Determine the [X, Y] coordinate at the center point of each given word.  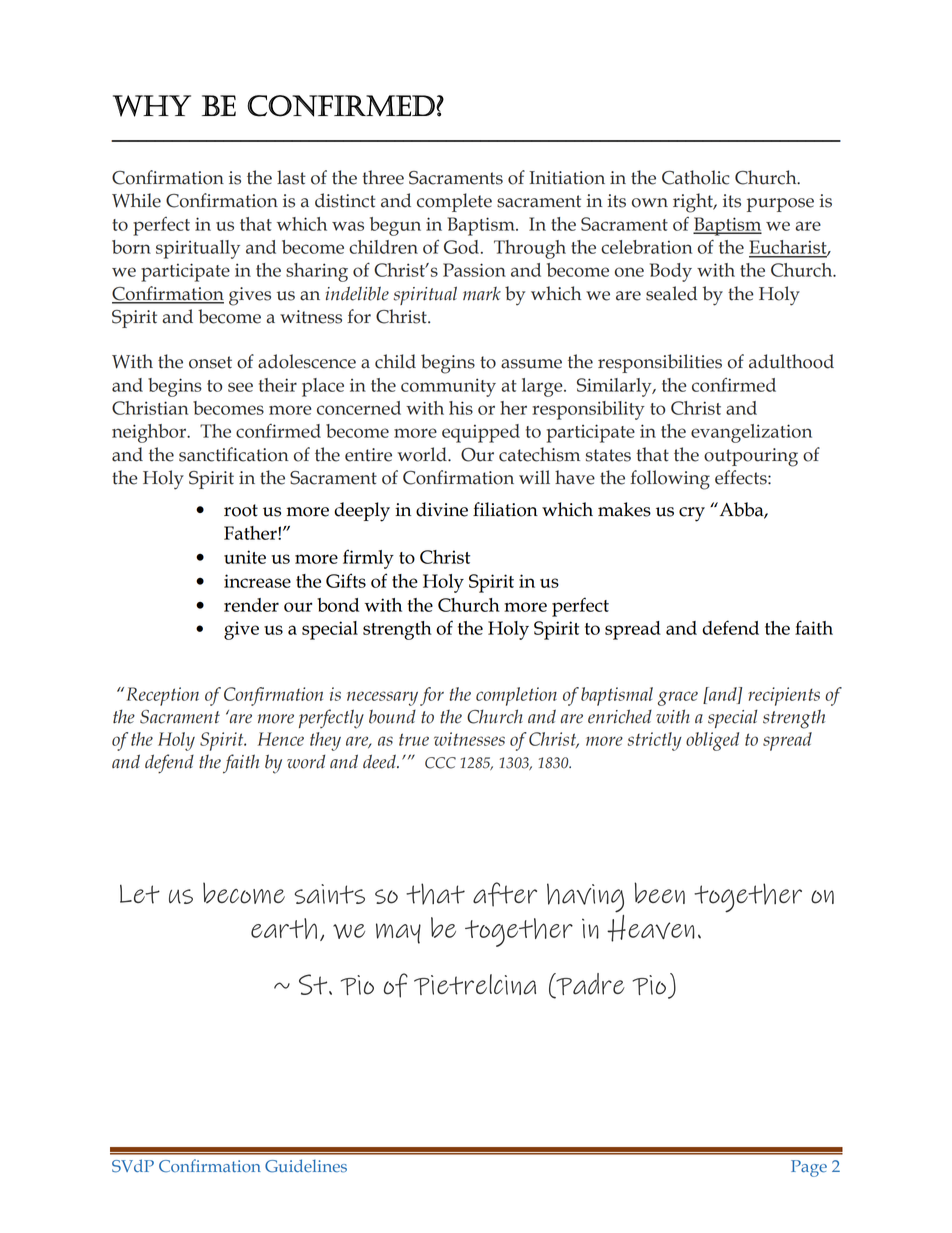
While [136, 200]
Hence [281, 739]
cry [692, 514]
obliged [712, 741]
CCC [440, 763]
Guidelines [306, 1166]
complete [454, 202]
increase [257, 581]
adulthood [791, 361]
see [240, 387]
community [448, 387]
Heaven [650, 927]
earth [284, 928]
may [398, 933]
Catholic [696, 177]
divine [442, 509]
